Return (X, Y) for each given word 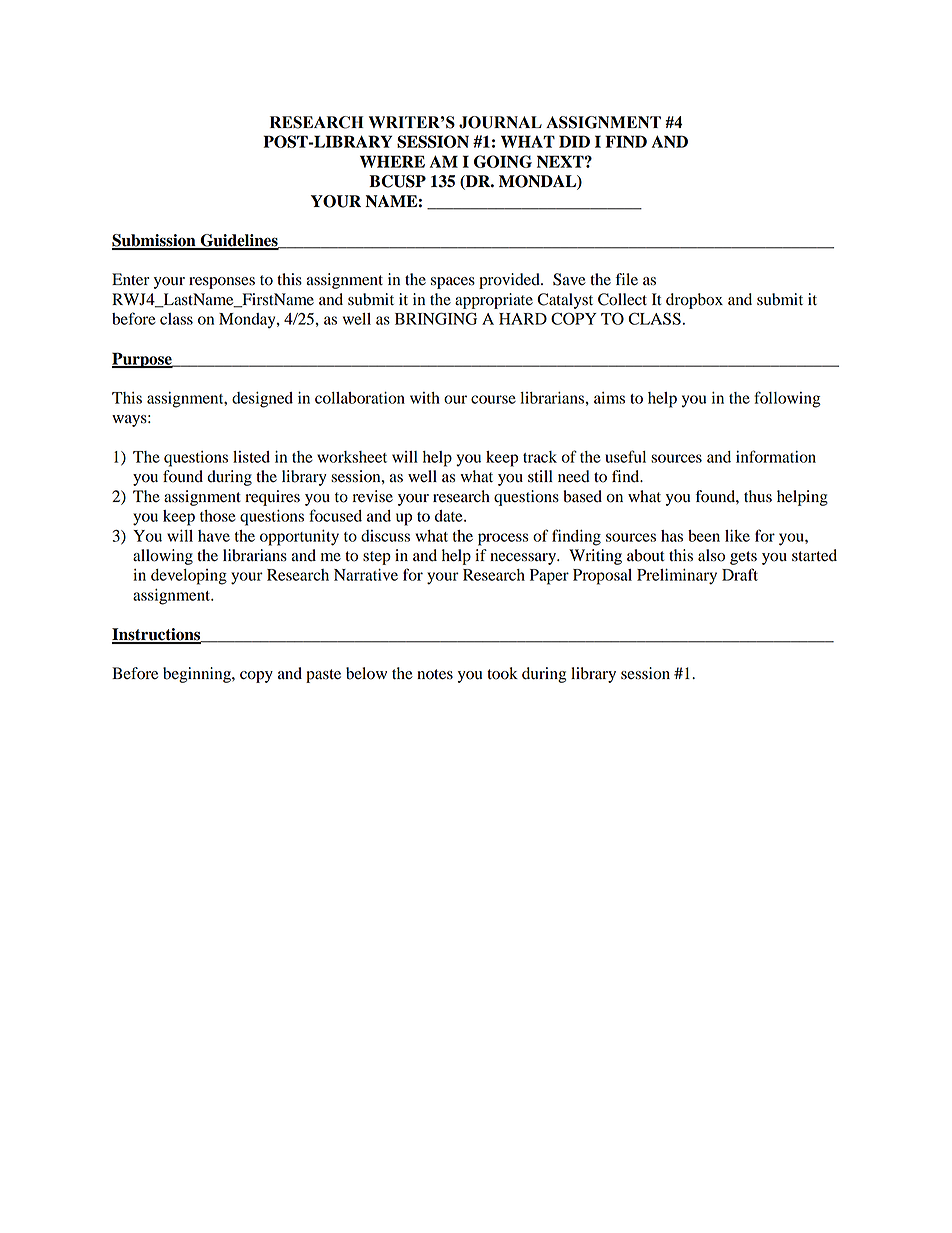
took (502, 673)
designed (262, 400)
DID (574, 141)
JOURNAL (500, 122)
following (787, 399)
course (493, 399)
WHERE (392, 161)
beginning (198, 675)
